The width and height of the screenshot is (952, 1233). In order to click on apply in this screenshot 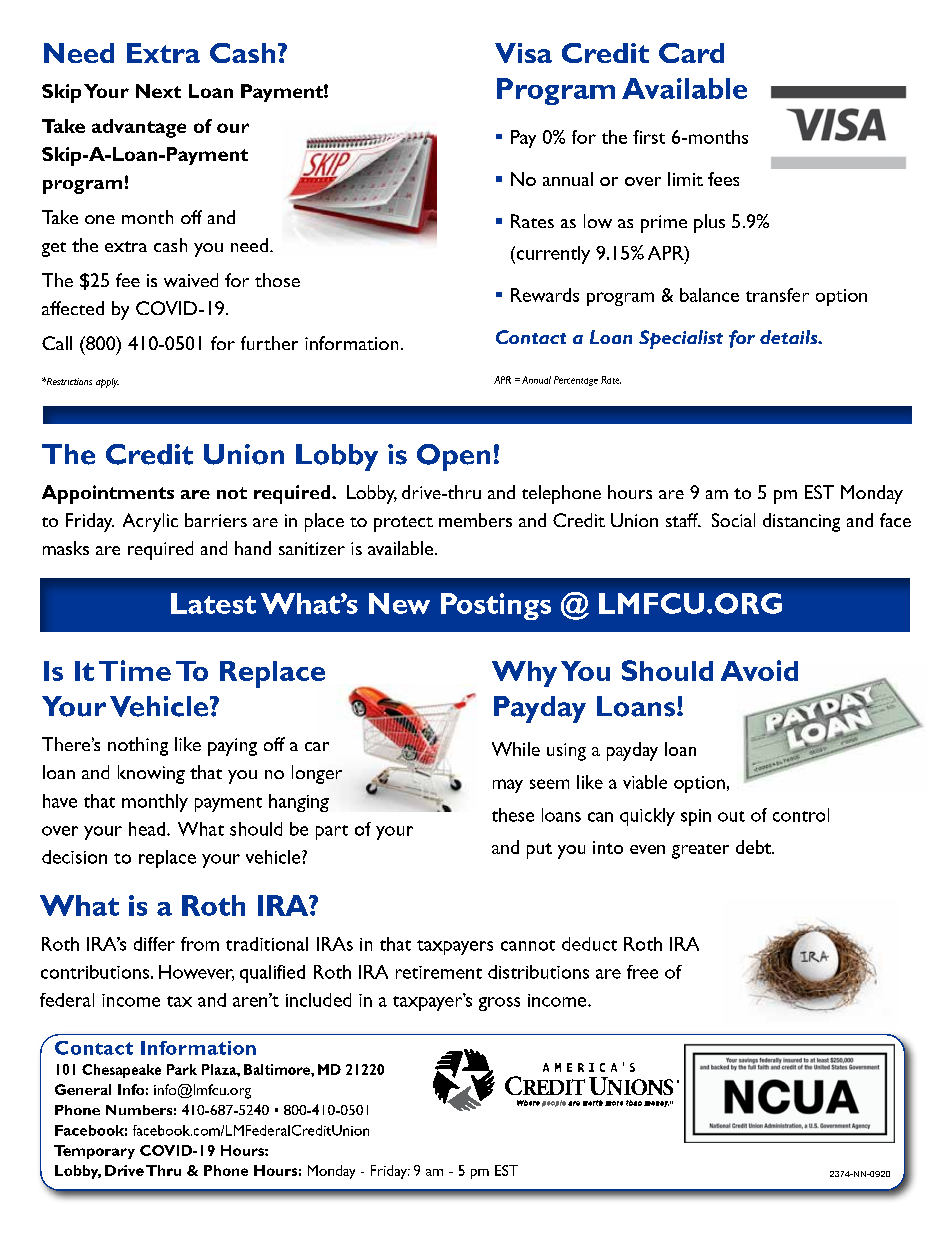, I will do `click(107, 383)`.
